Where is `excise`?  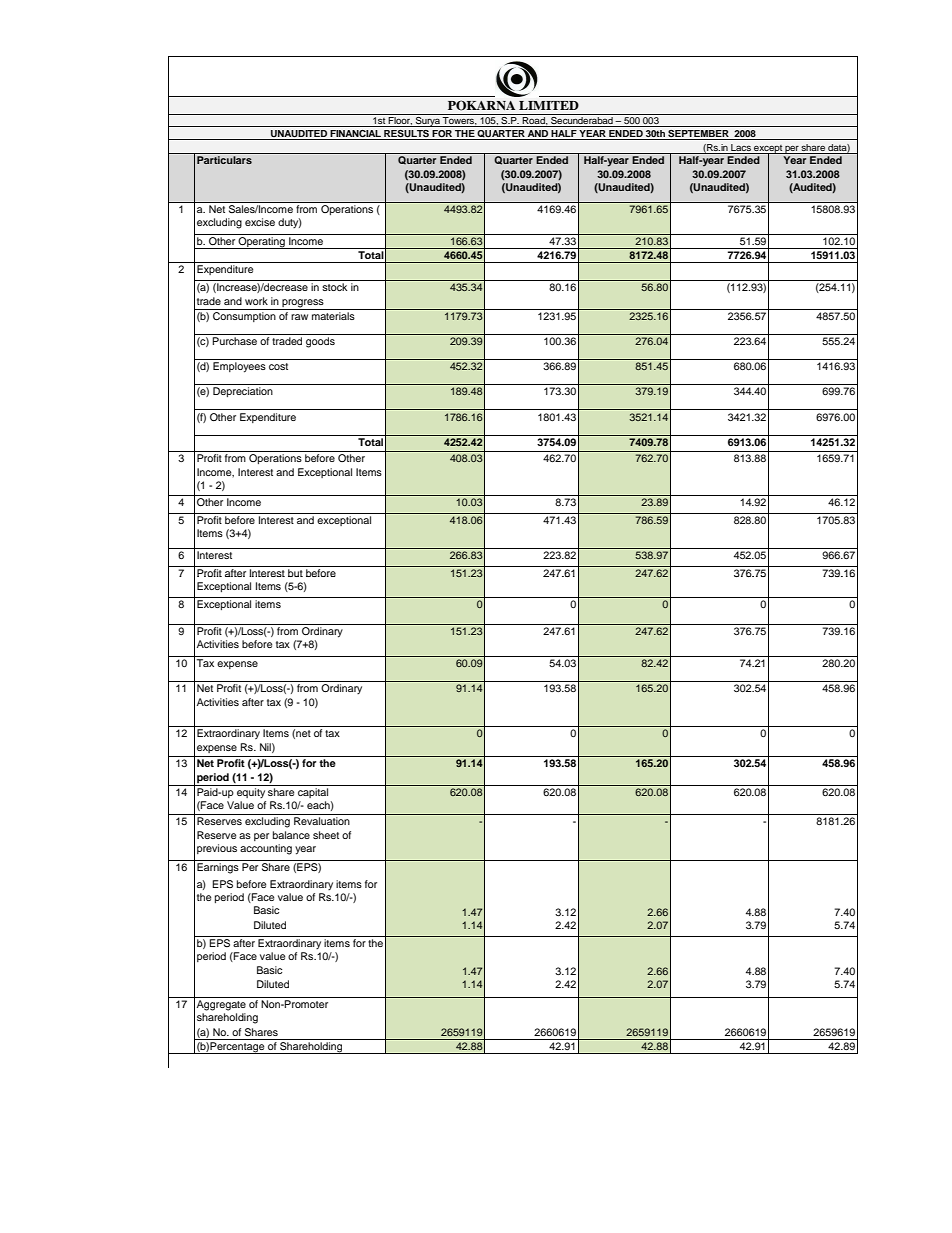
excise is located at coordinates (260, 222).
